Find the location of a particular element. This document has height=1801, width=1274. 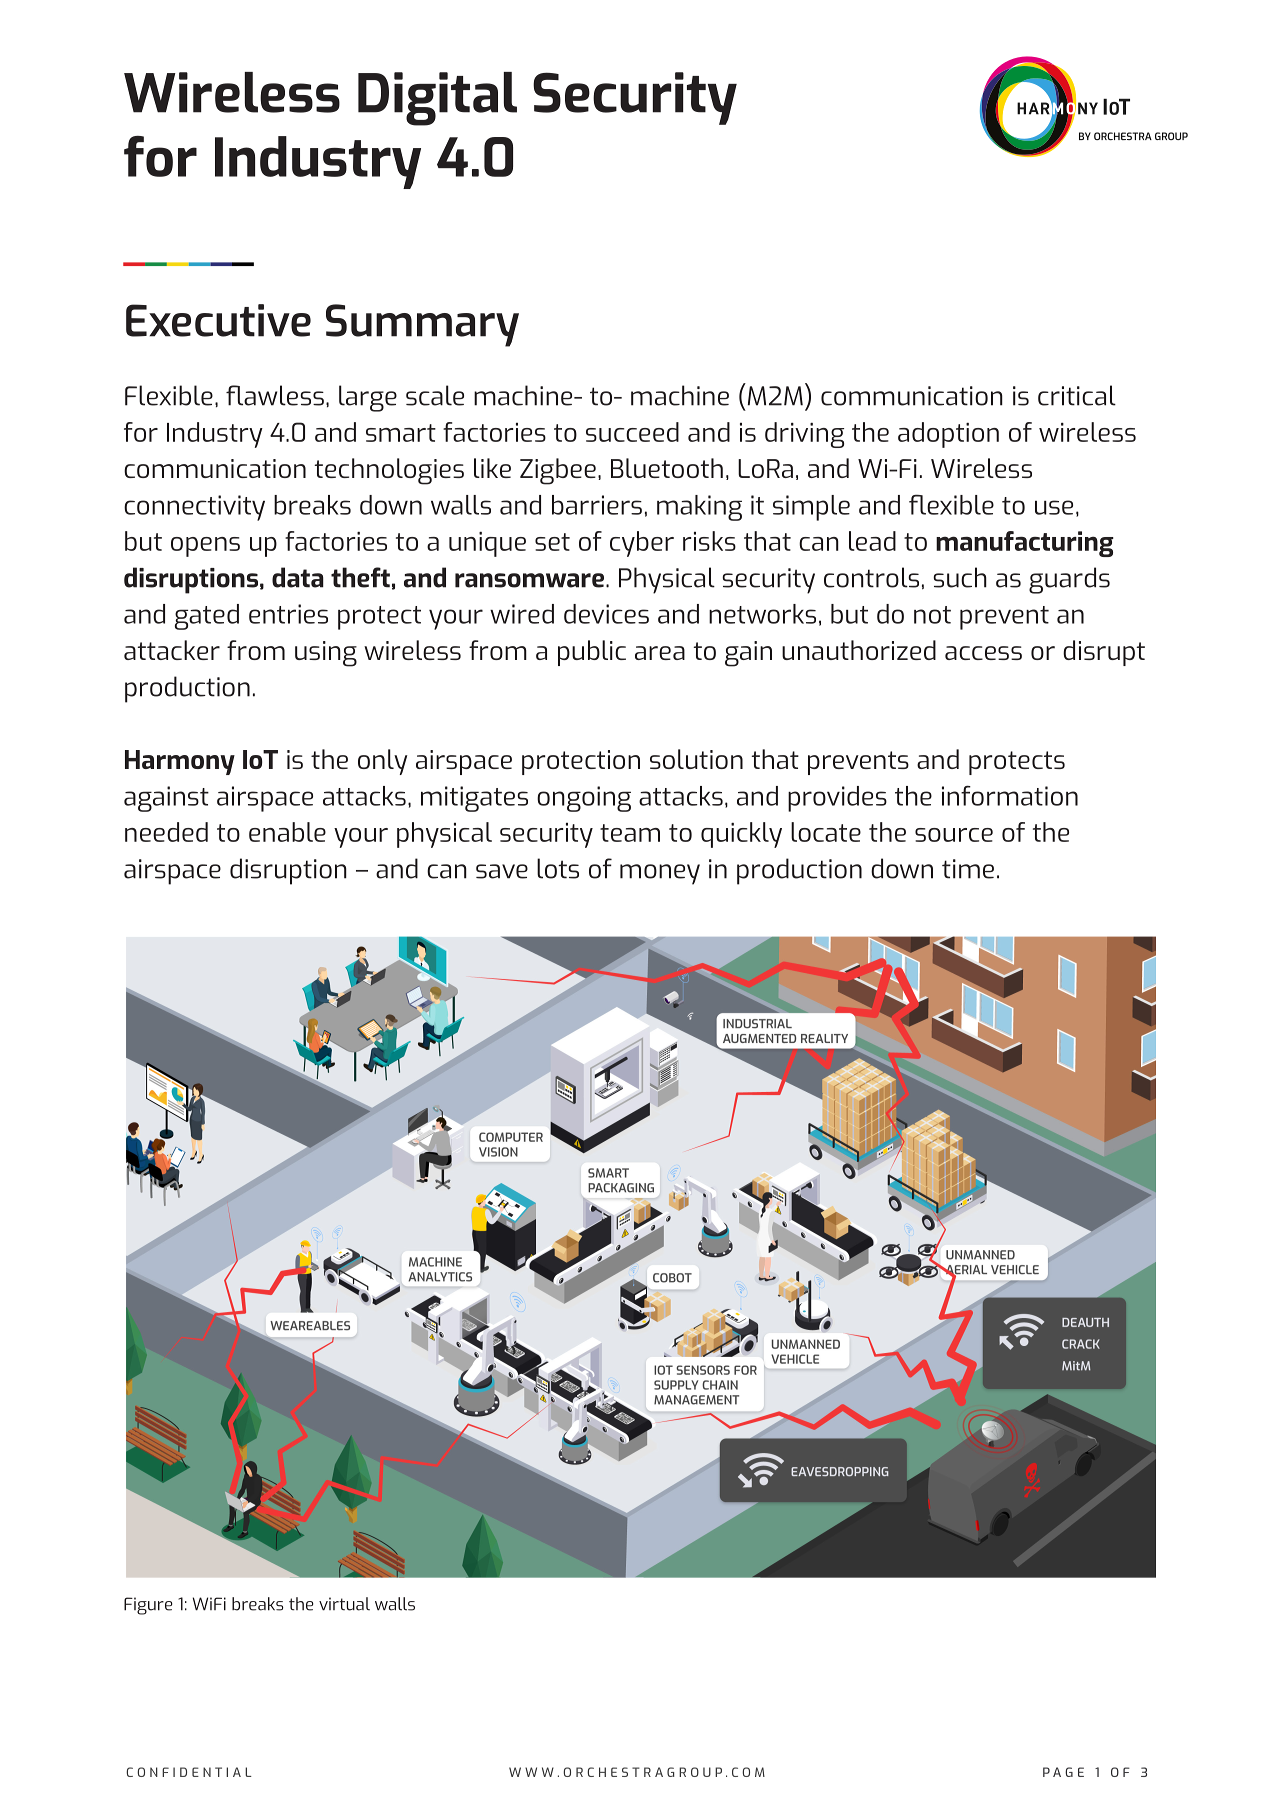

enable is located at coordinates (287, 832).
